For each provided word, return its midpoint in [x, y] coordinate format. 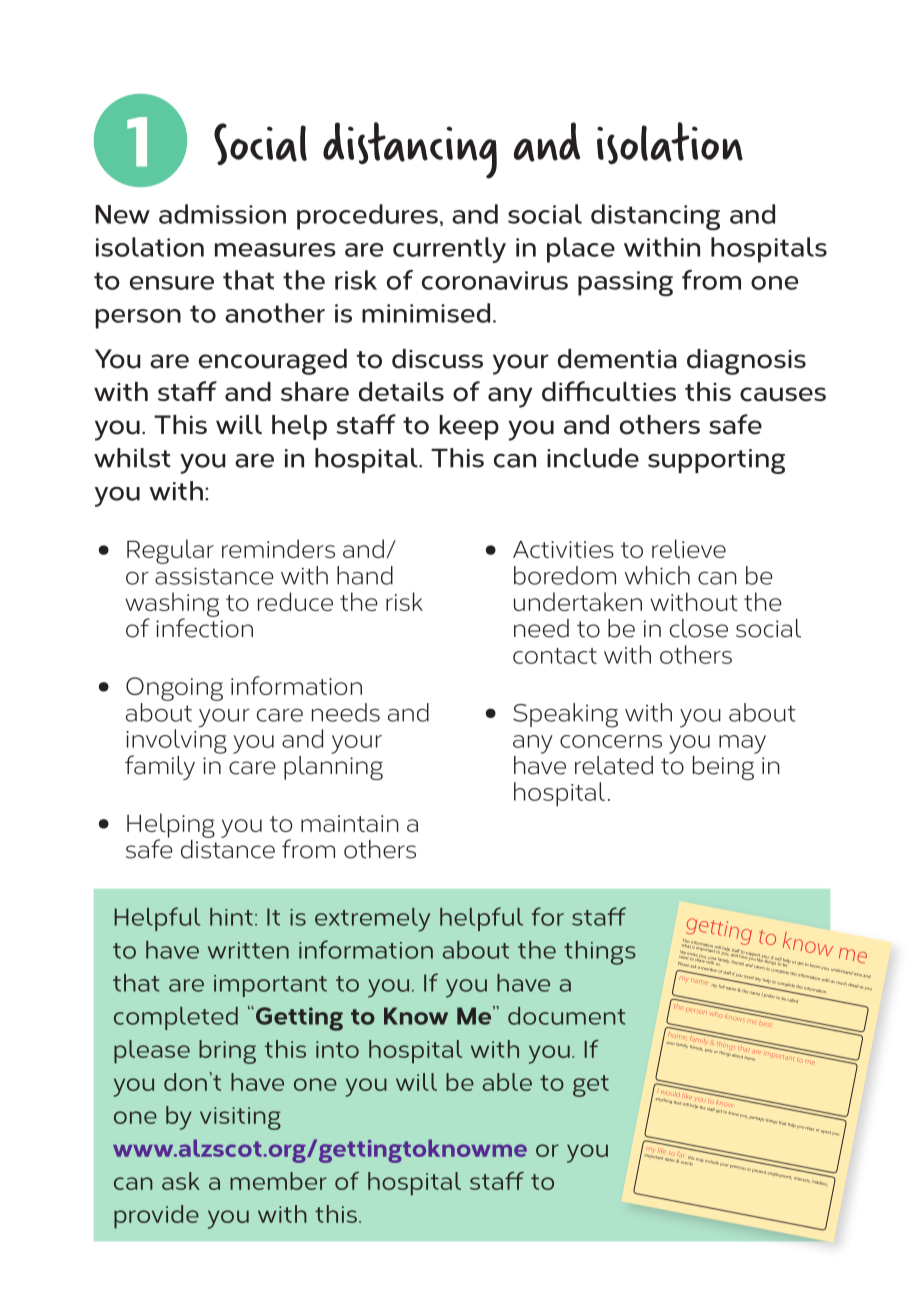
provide [156, 1217]
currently [449, 250]
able [507, 1082]
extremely [372, 920]
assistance [214, 576]
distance [228, 848]
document [566, 1016]
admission [222, 214]
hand [365, 575]
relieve [689, 548]
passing [625, 284]
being [724, 766]
